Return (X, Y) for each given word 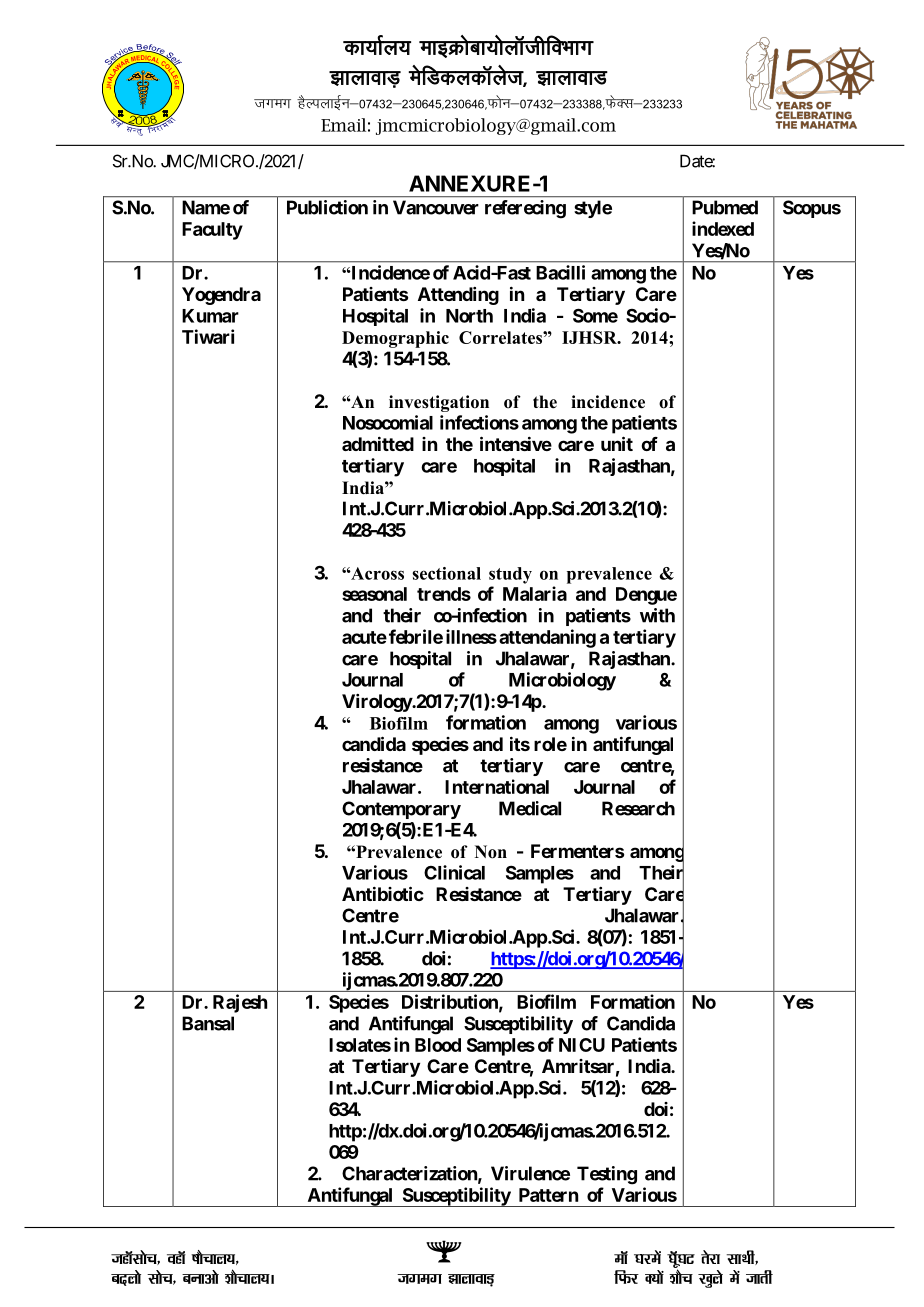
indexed (723, 228)
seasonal (374, 594)
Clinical (454, 872)
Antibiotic (383, 893)
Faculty (212, 231)
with (657, 615)
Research (638, 808)
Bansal (208, 1023)
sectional (446, 573)
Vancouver (436, 207)
